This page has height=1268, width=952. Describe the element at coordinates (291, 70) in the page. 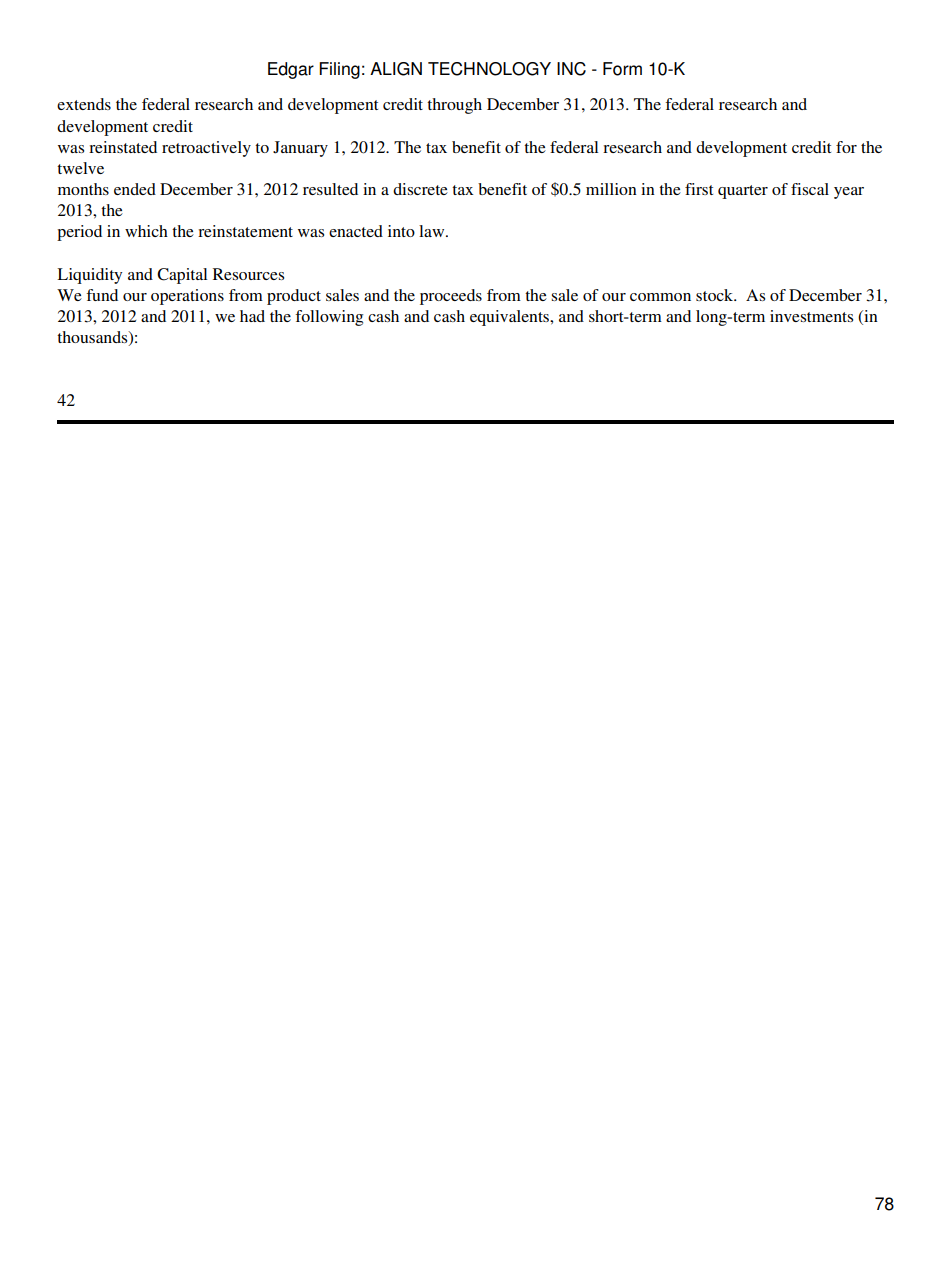

I see `Edgar` at that location.
